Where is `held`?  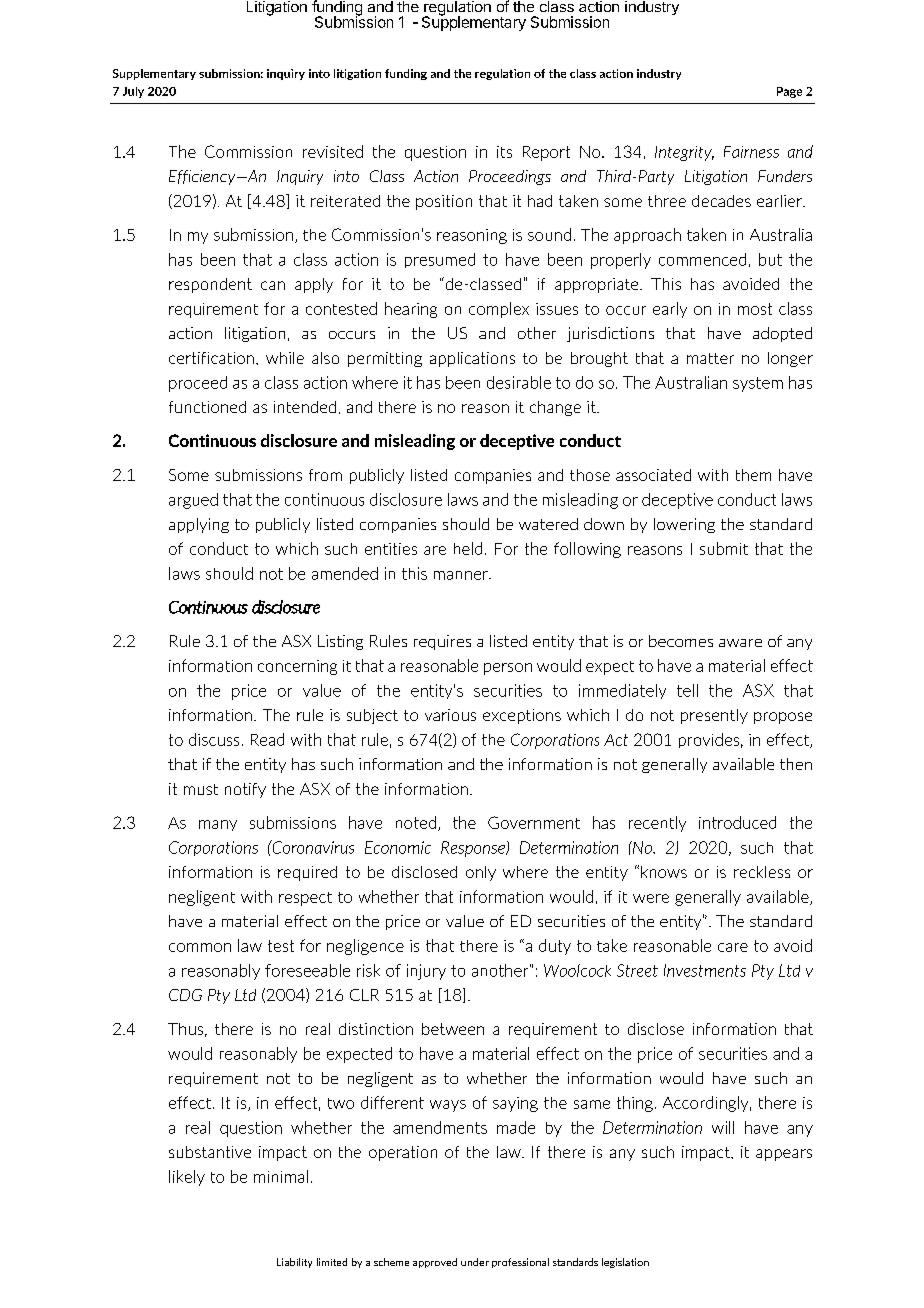
held is located at coordinates (468, 548).
